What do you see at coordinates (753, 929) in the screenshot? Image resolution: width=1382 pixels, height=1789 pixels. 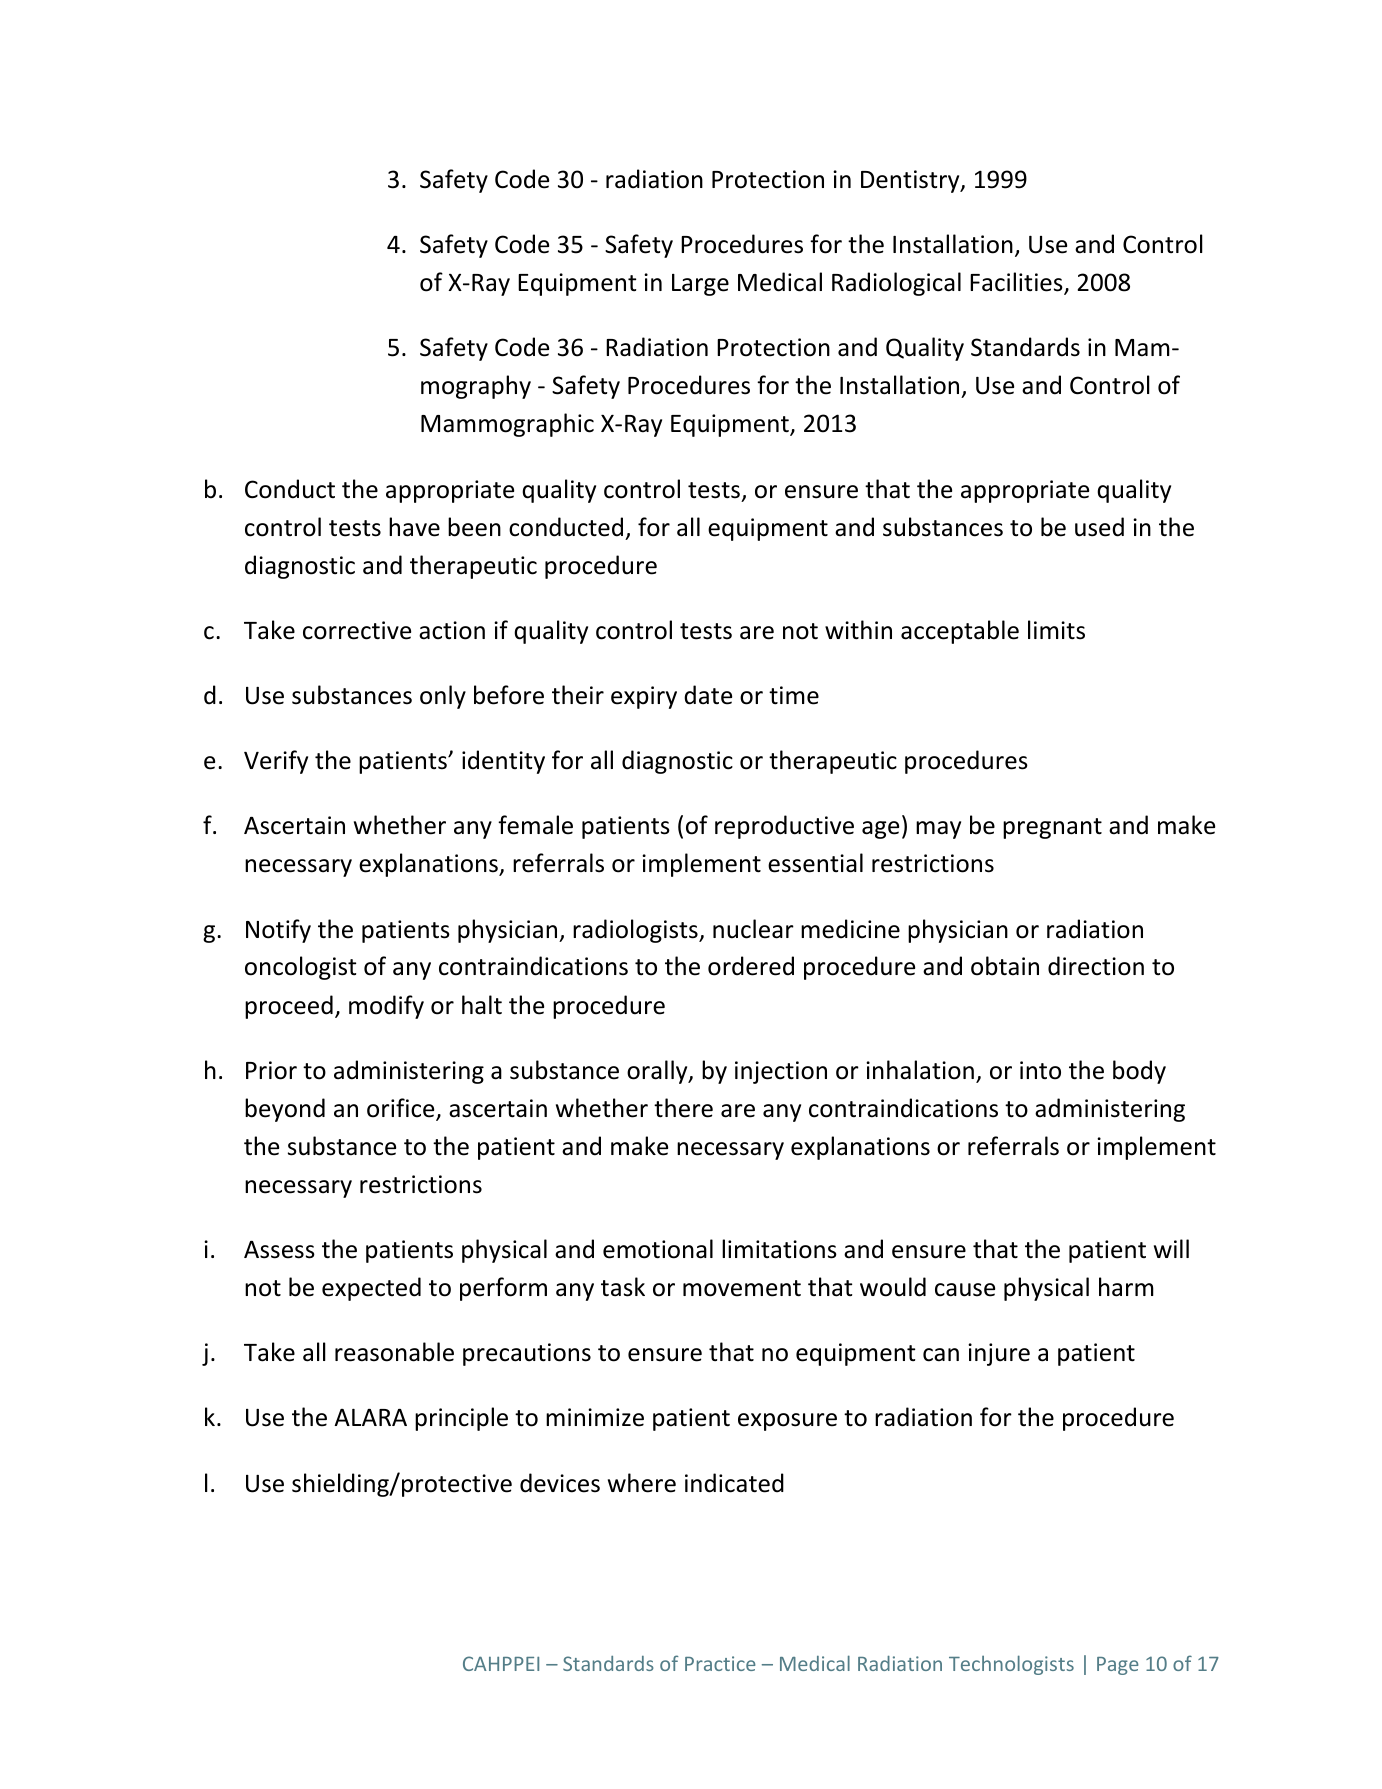 I see `nuclear` at bounding box center [753, 929].
